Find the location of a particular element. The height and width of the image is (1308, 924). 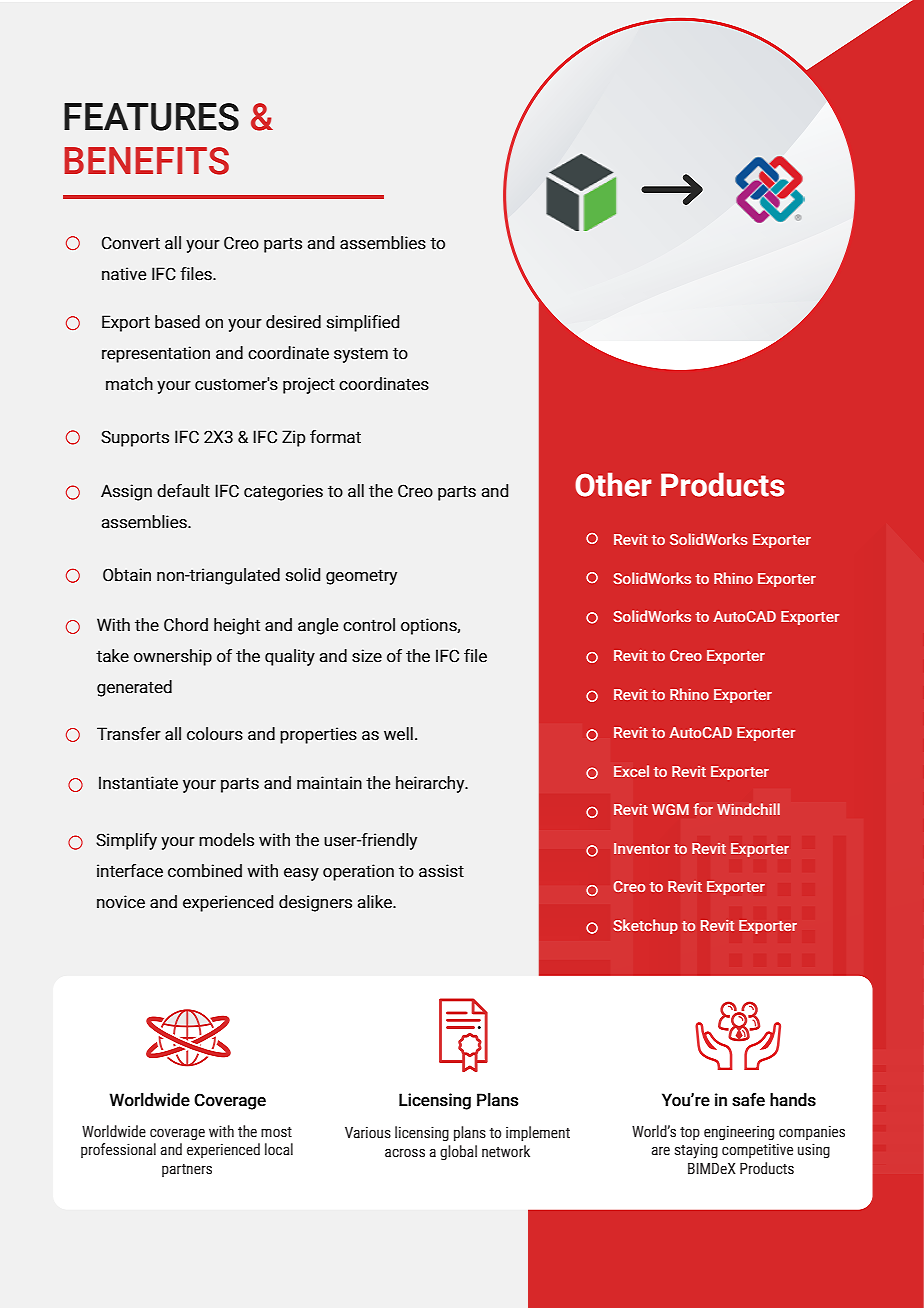

simplified is located at coordinates (363, 323).
